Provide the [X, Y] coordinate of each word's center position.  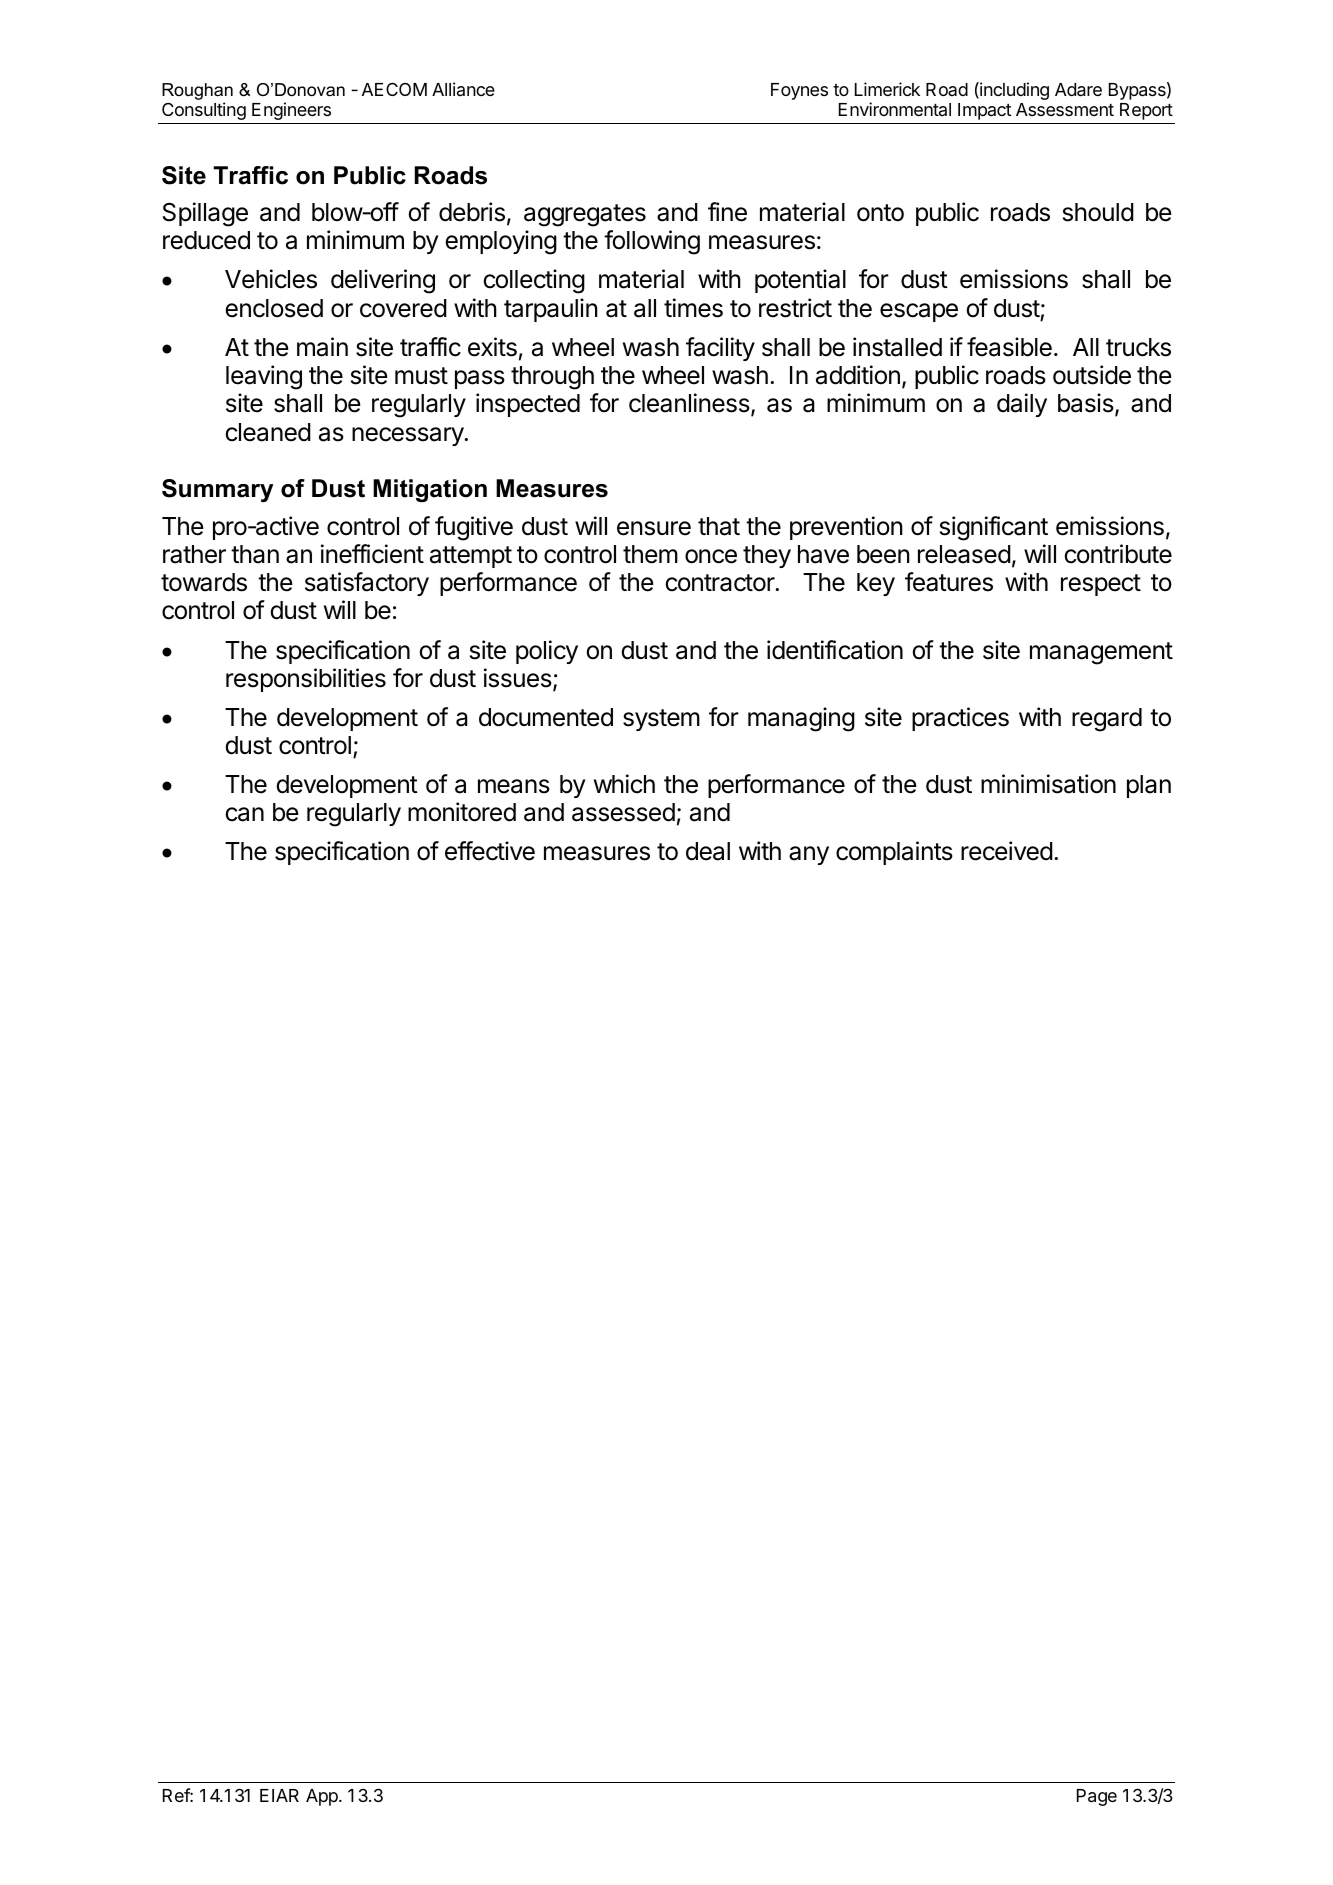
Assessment [1065, 109]
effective [490, 851]
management [1101, 653]
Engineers [291, 111]
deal [708, 851]
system [661, 720]
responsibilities [306, 680]
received [1007, 851]
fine [727, 212]
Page [1097, 1797]
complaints [894, 853]
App [323, 1797]
